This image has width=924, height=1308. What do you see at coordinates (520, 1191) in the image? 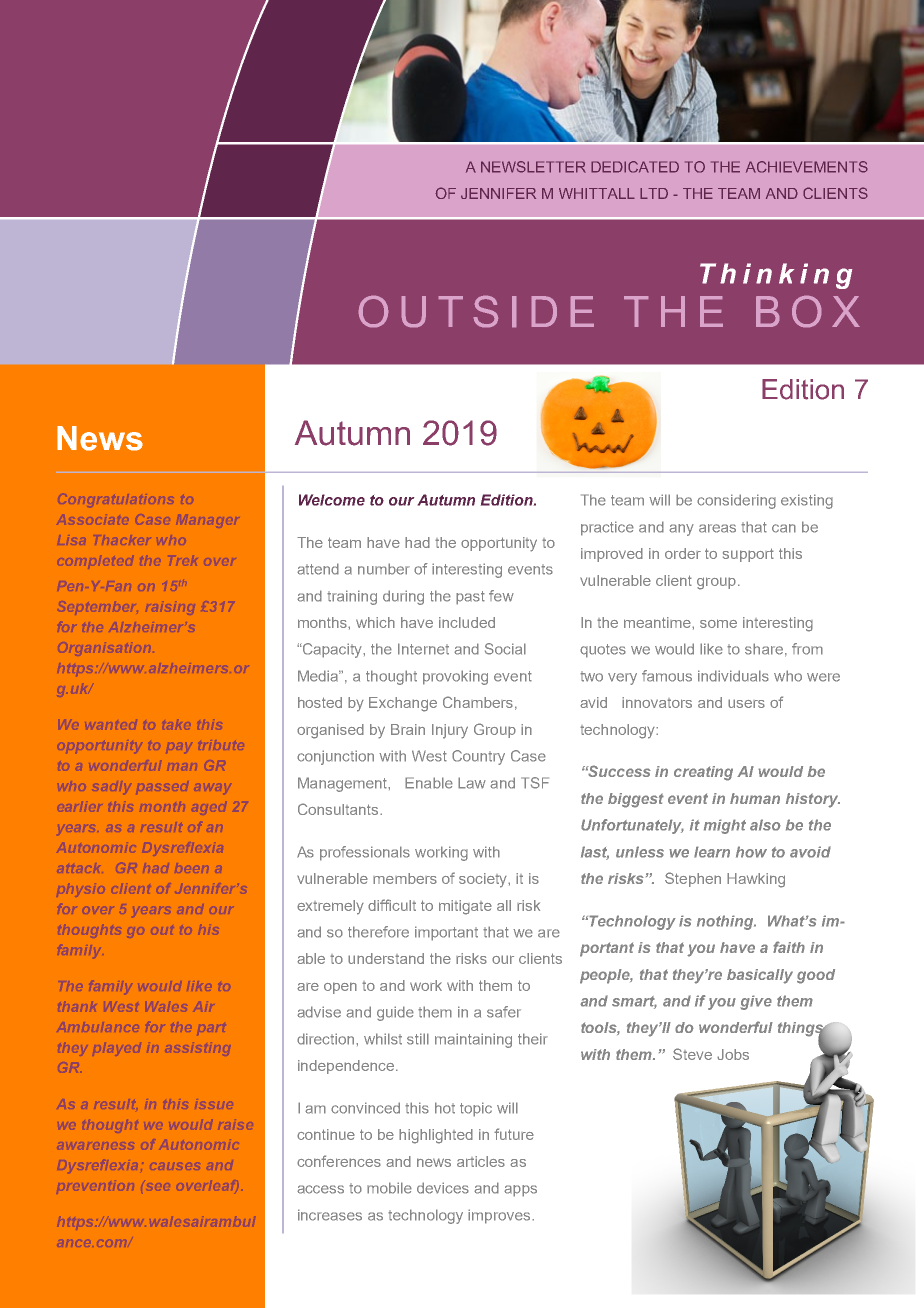
I see `apps` at bounding box center [520, 1191].
